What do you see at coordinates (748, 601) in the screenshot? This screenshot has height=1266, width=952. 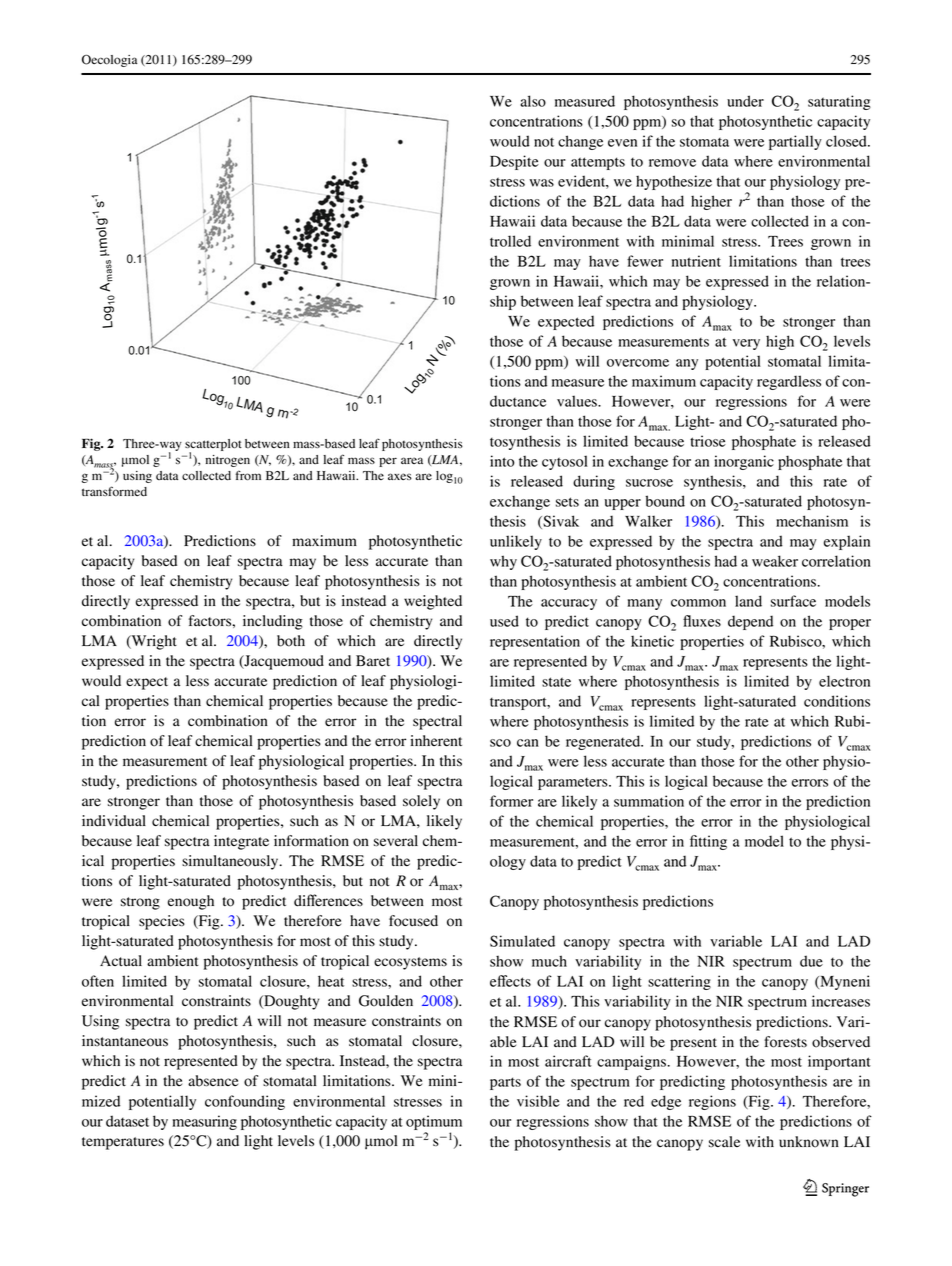 I see `land` at bounding box center [748, 601].
